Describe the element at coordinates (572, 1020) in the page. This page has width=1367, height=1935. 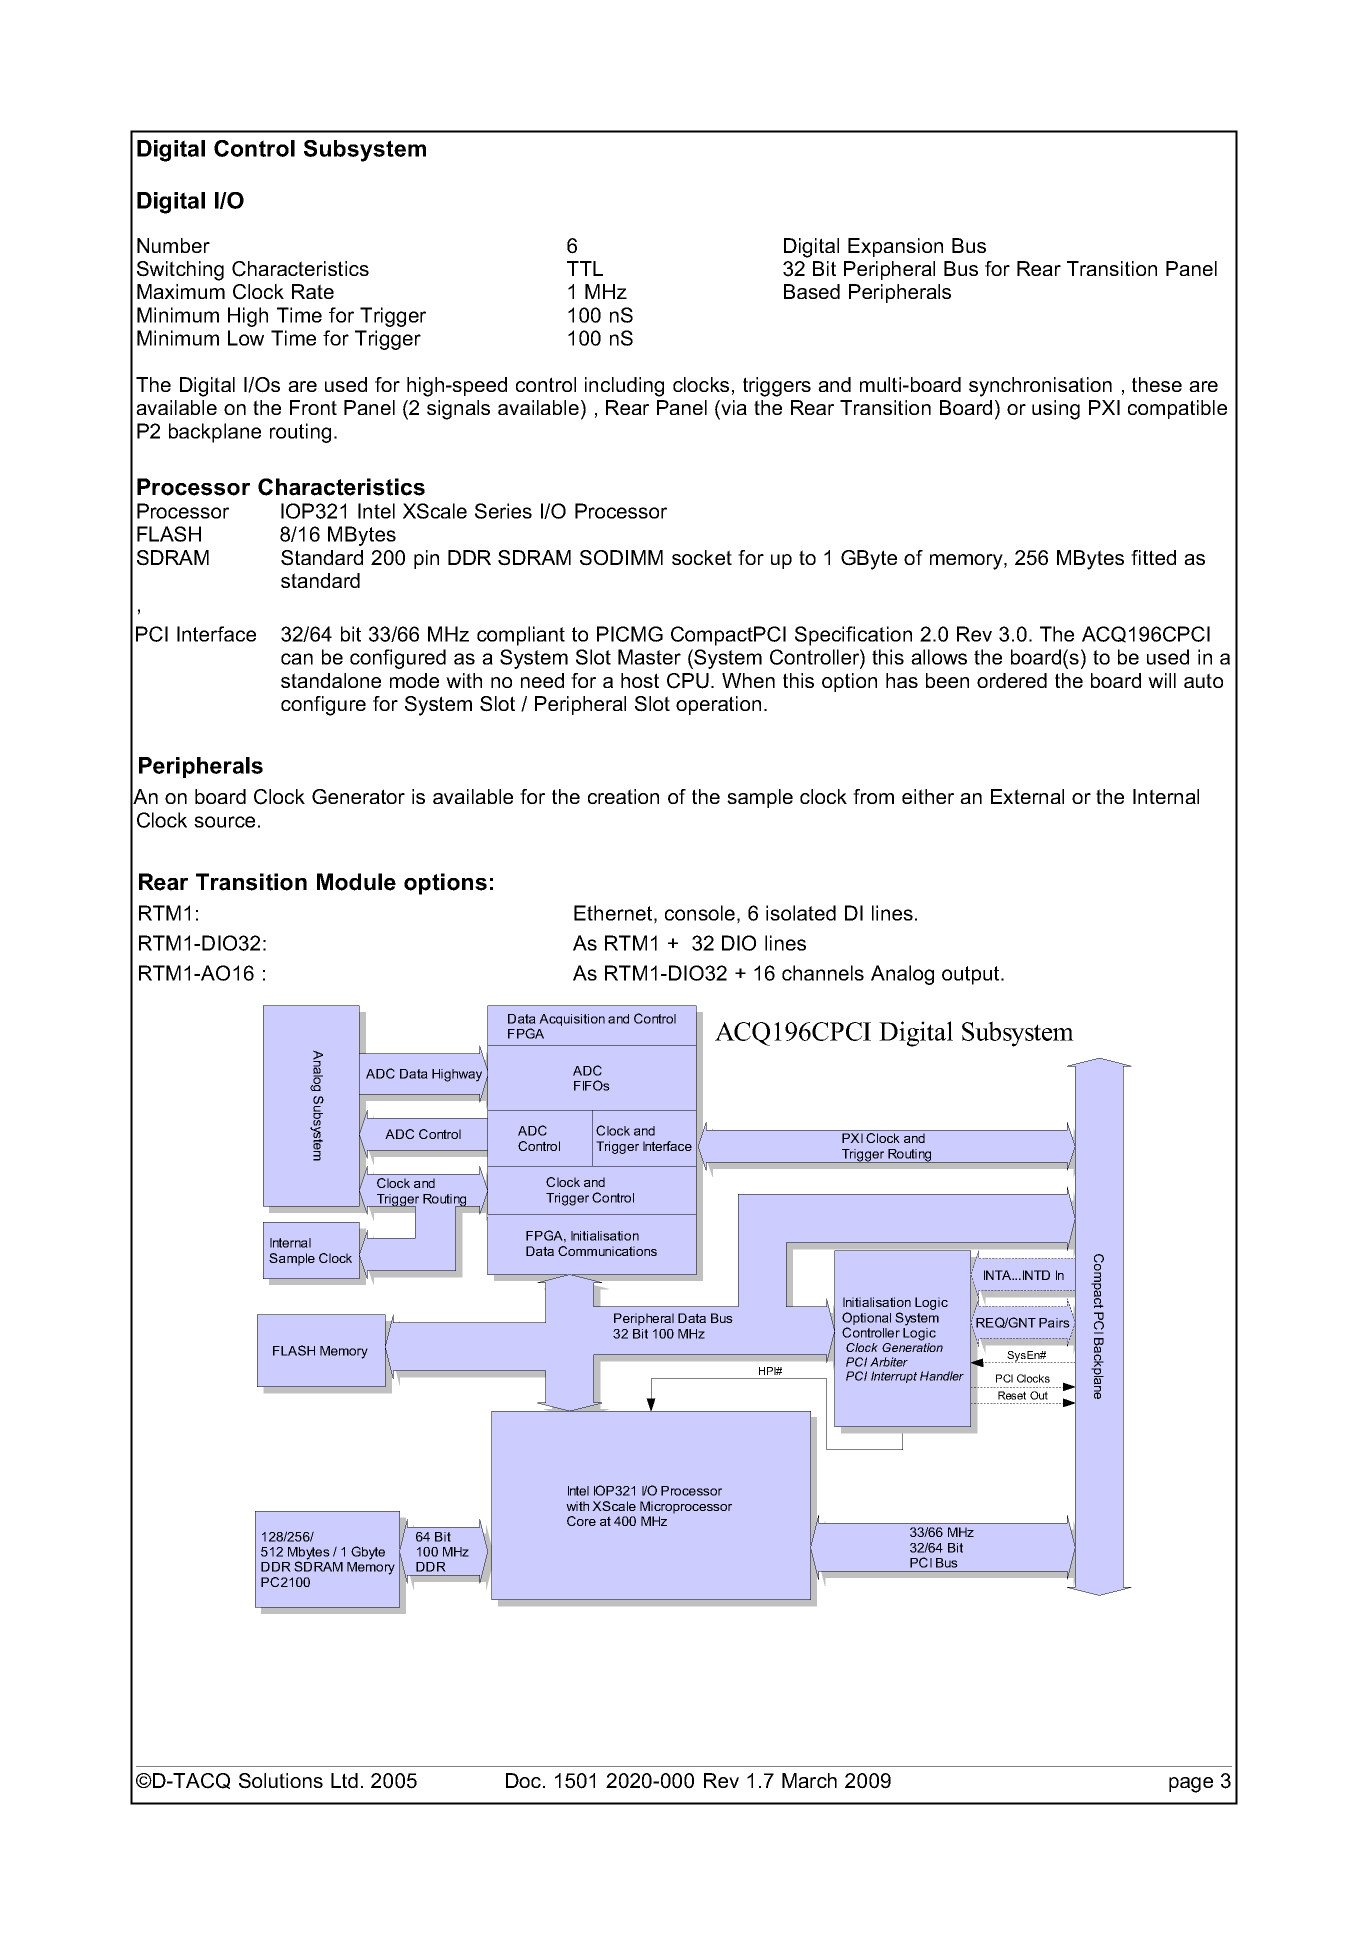
I see `Acquisition` at that location.
